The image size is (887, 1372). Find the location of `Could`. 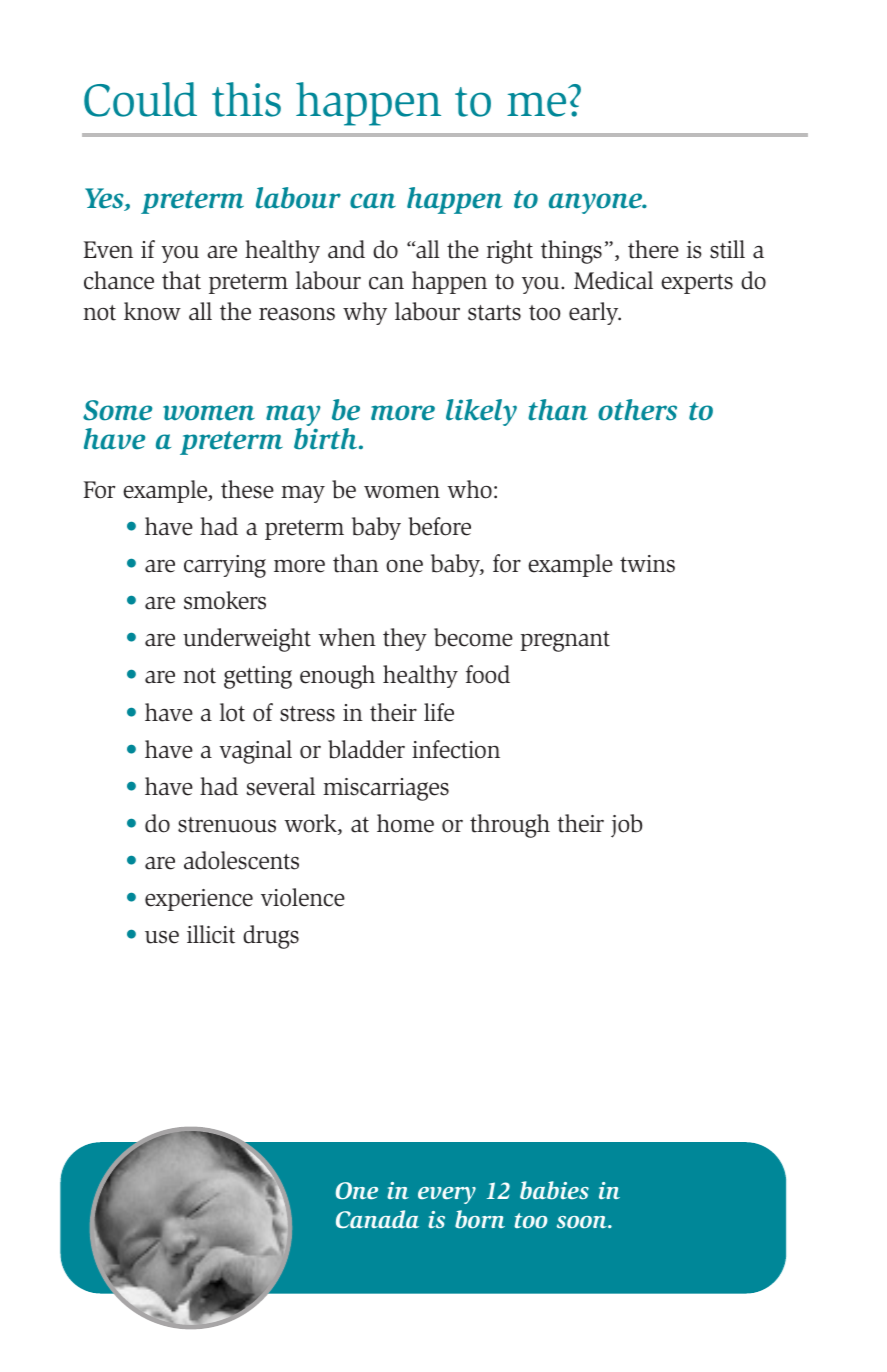

Could is located at coordinates (140, 99).
